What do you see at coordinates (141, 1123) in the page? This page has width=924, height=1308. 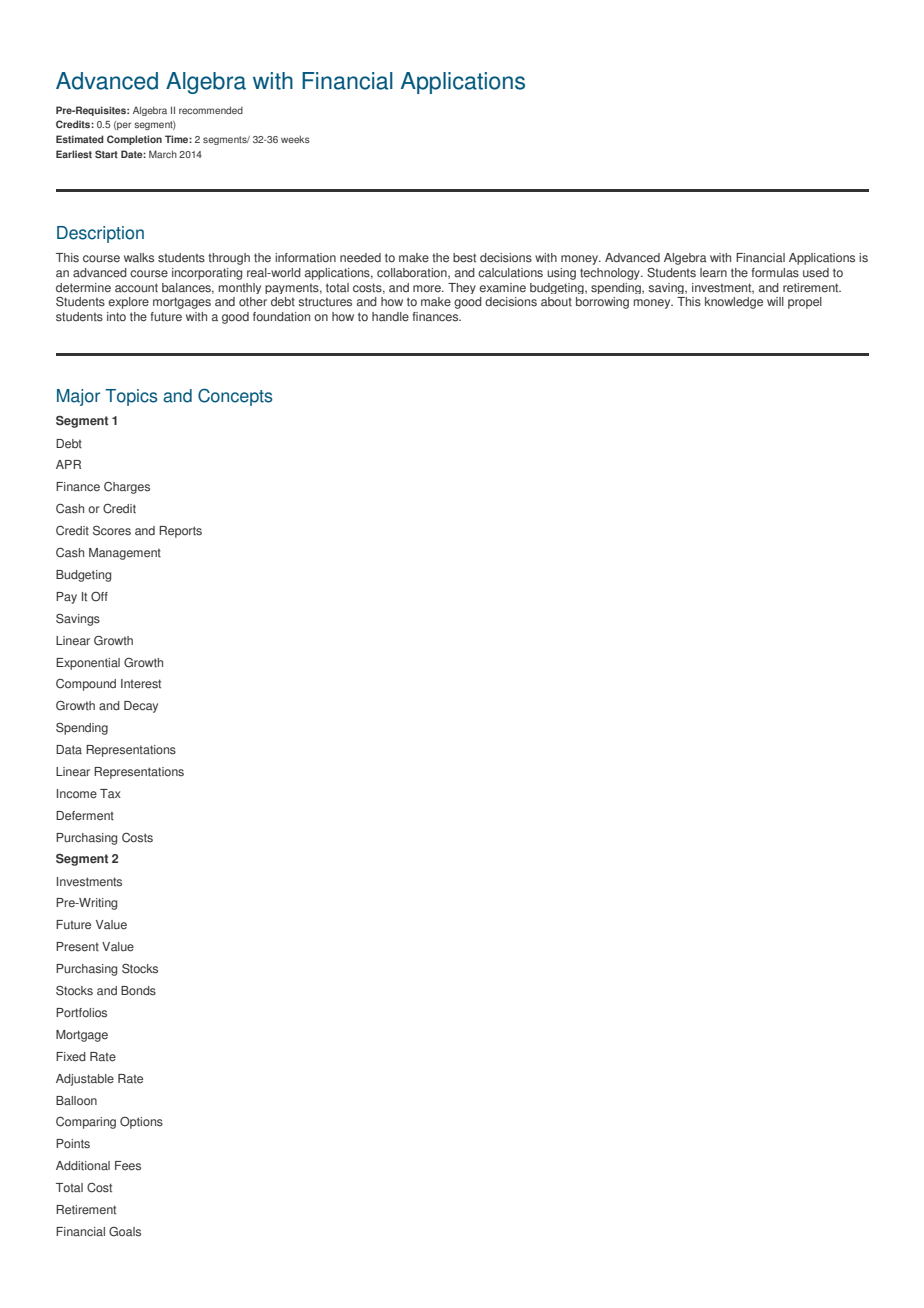 I see `Options` at bounding box center [141, 1123].
